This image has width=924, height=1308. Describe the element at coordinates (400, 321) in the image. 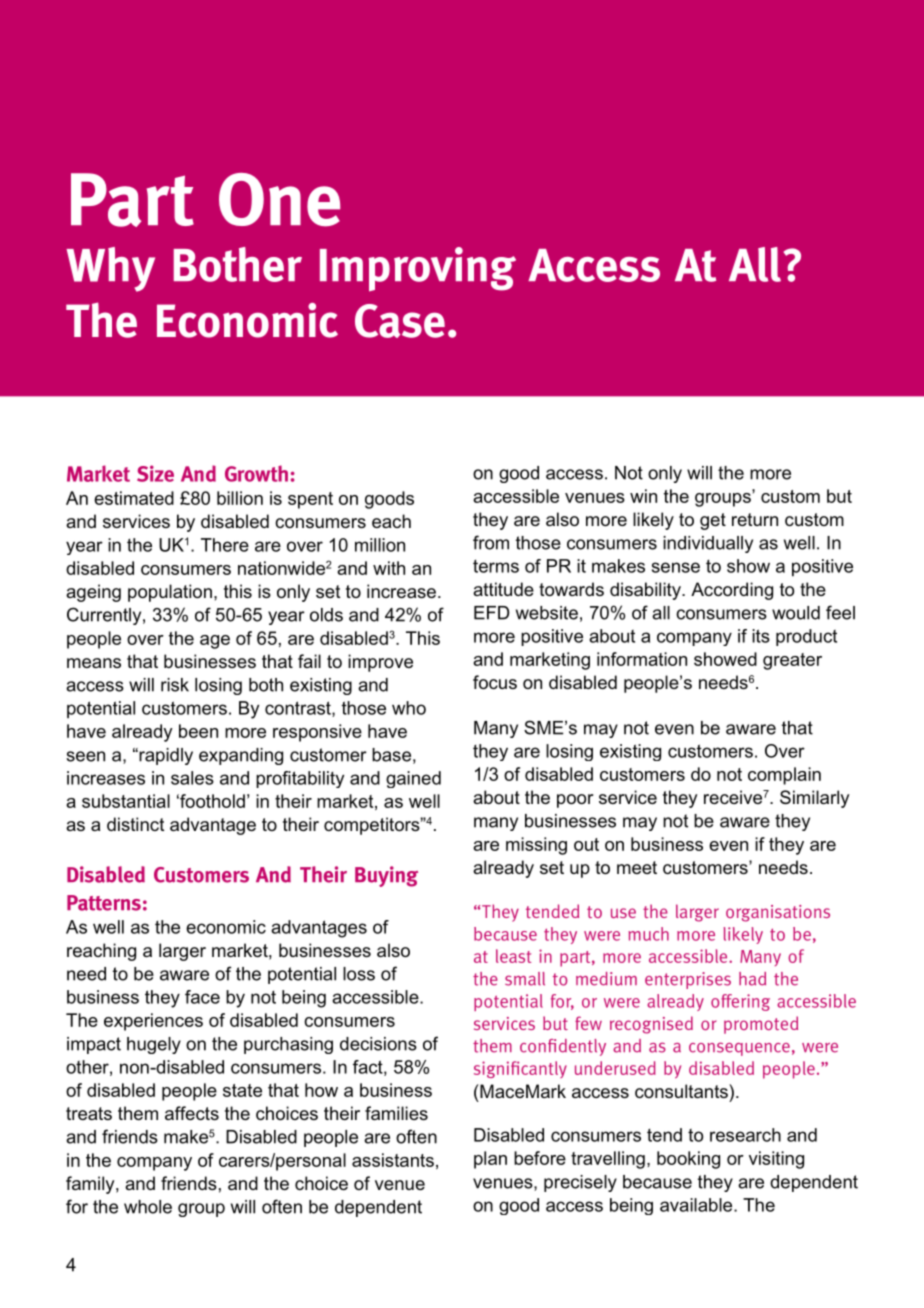

I see `Case` at that location.
